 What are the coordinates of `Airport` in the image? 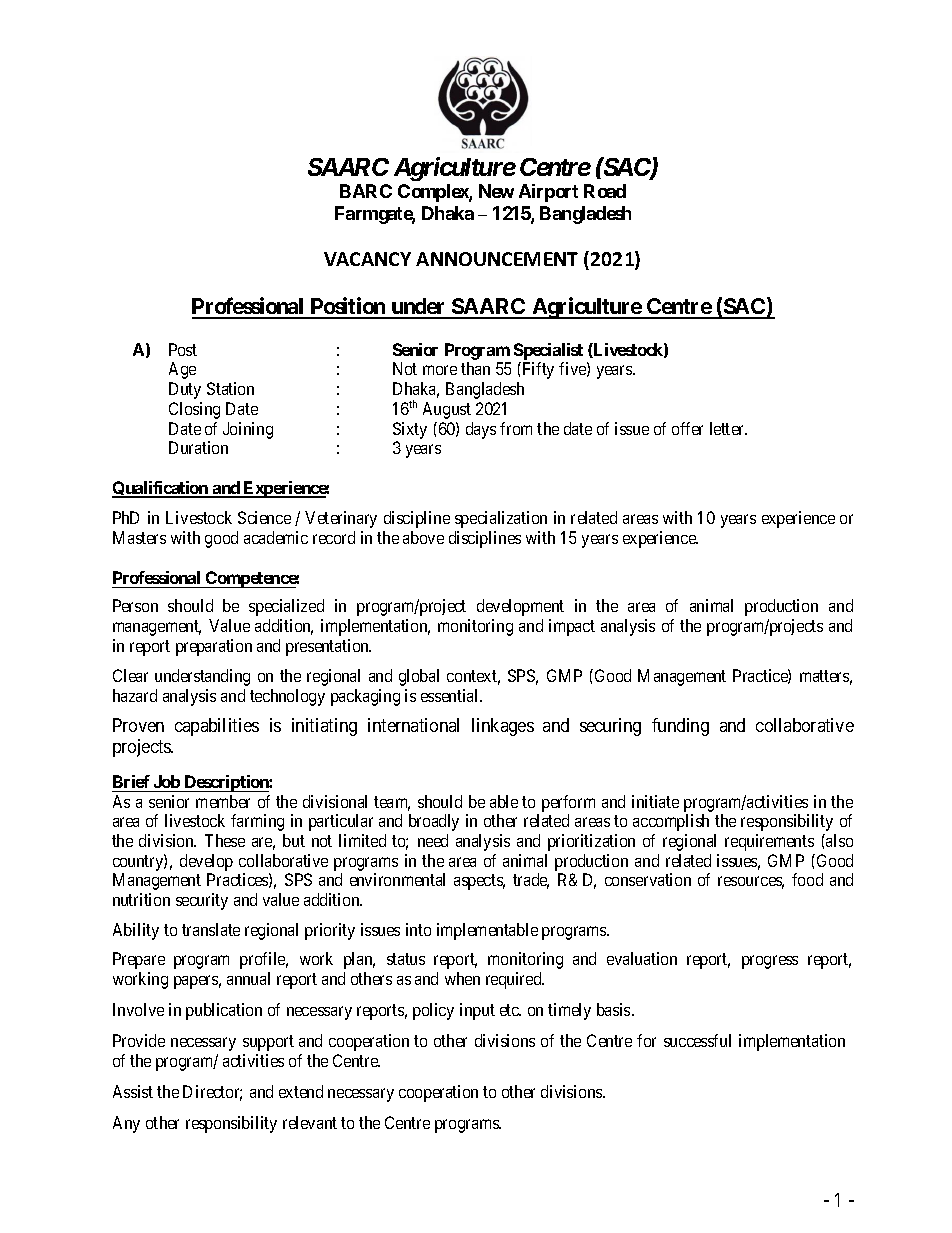 It's located at (548, 193).
